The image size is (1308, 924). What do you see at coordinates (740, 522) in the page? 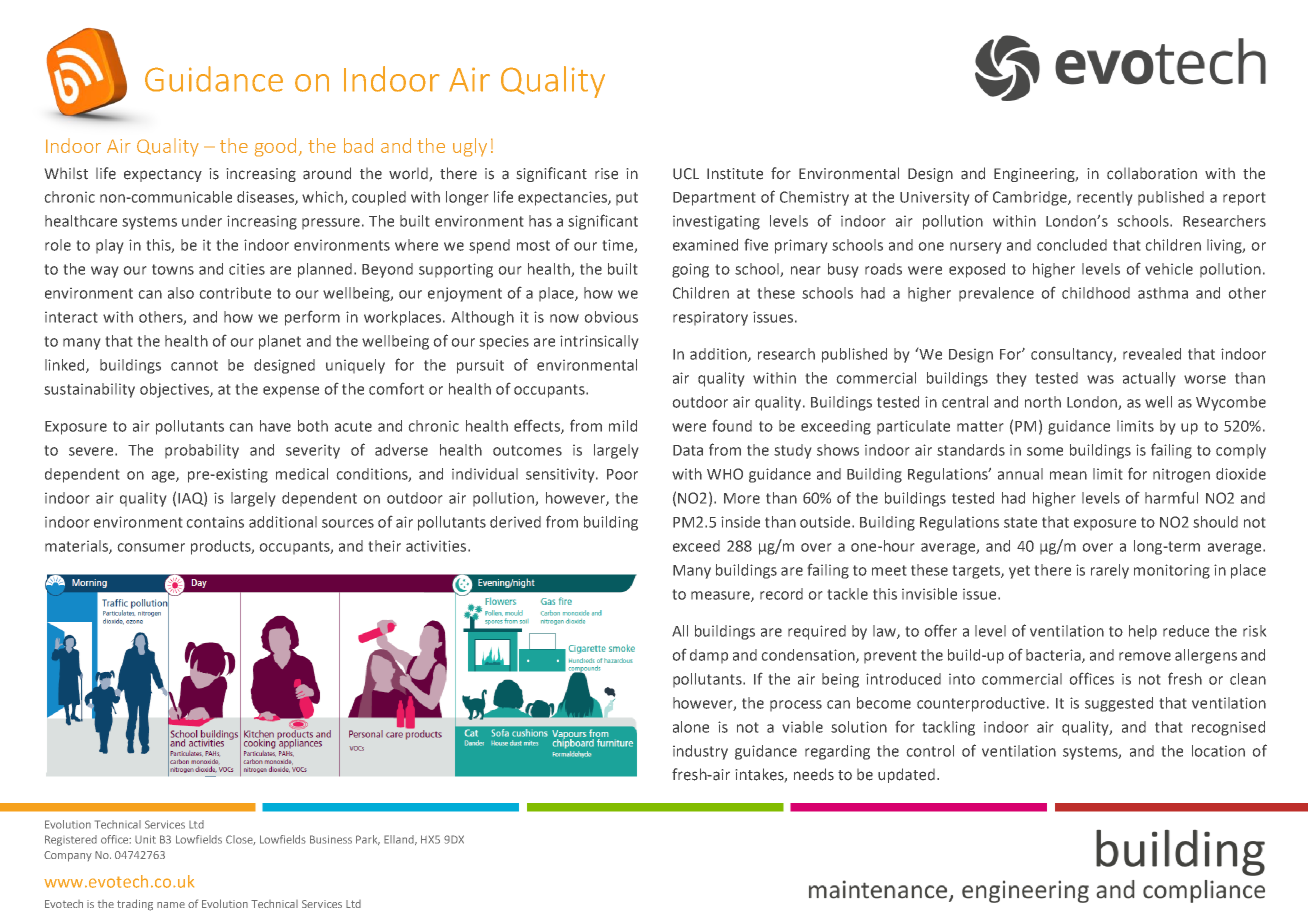
I see `inside` at bounding box center [740, 522].
